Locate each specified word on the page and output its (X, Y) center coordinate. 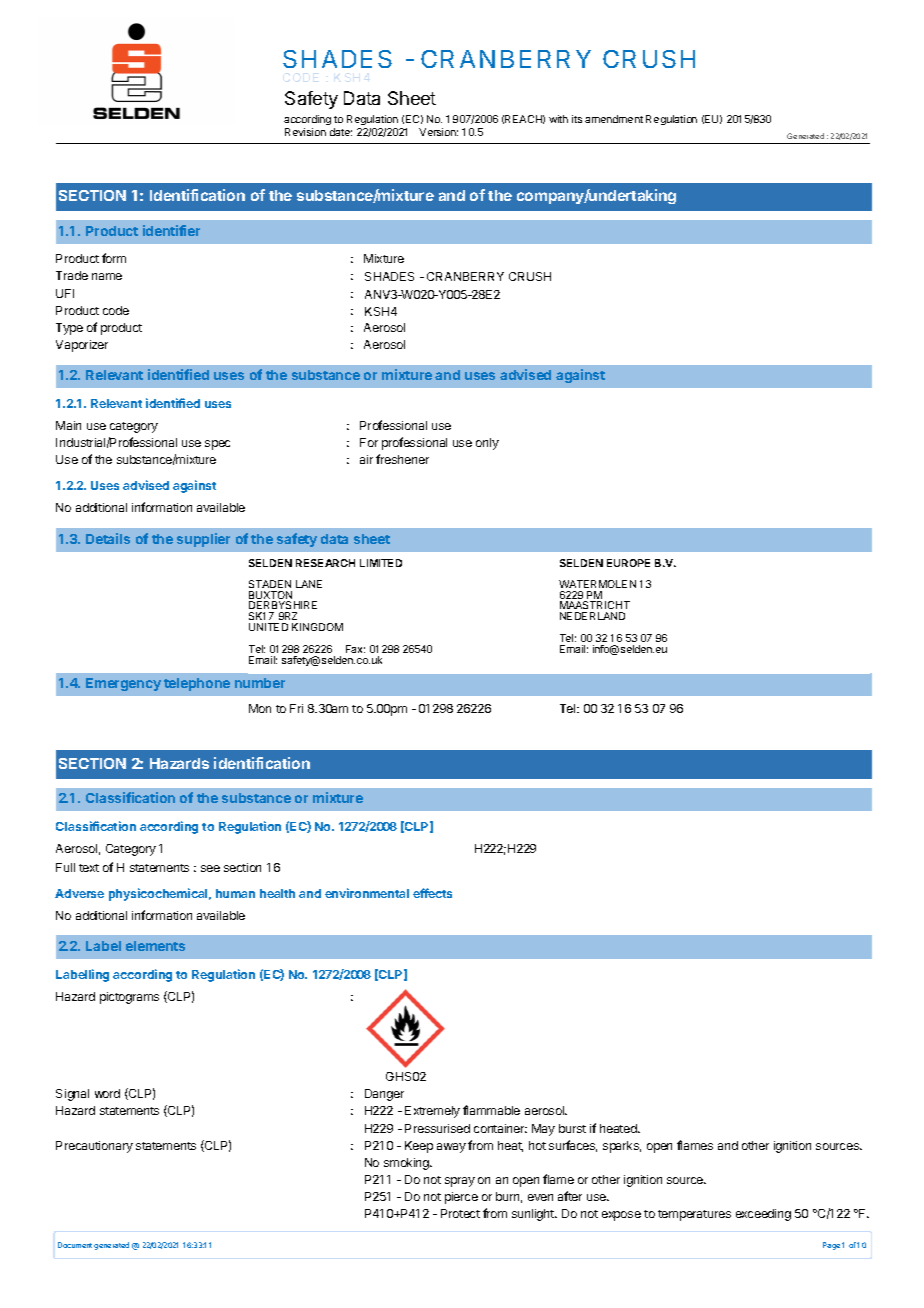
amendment (614, 119)
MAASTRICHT (595, 607)
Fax (355, 649)
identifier (171, 230)
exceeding (763, 1215)
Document (75, 1245)
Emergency (123, 684)
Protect (460, 1213)
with (558, 119)
